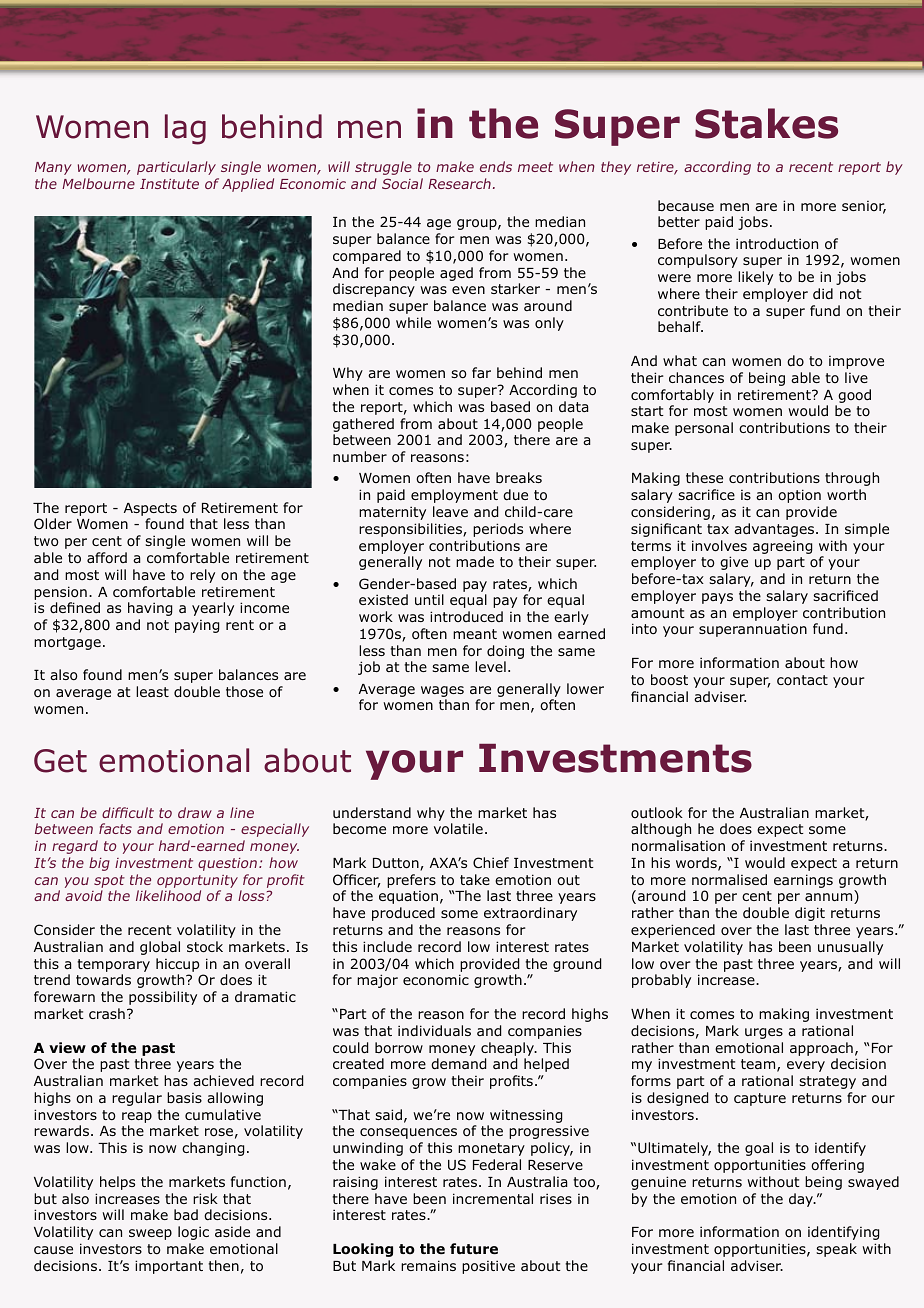 The height and width of the page is (1308, 924). What do you see at coordinates (850, 948) in the page?
I see `unusually` at bounding box center [850, 948].
